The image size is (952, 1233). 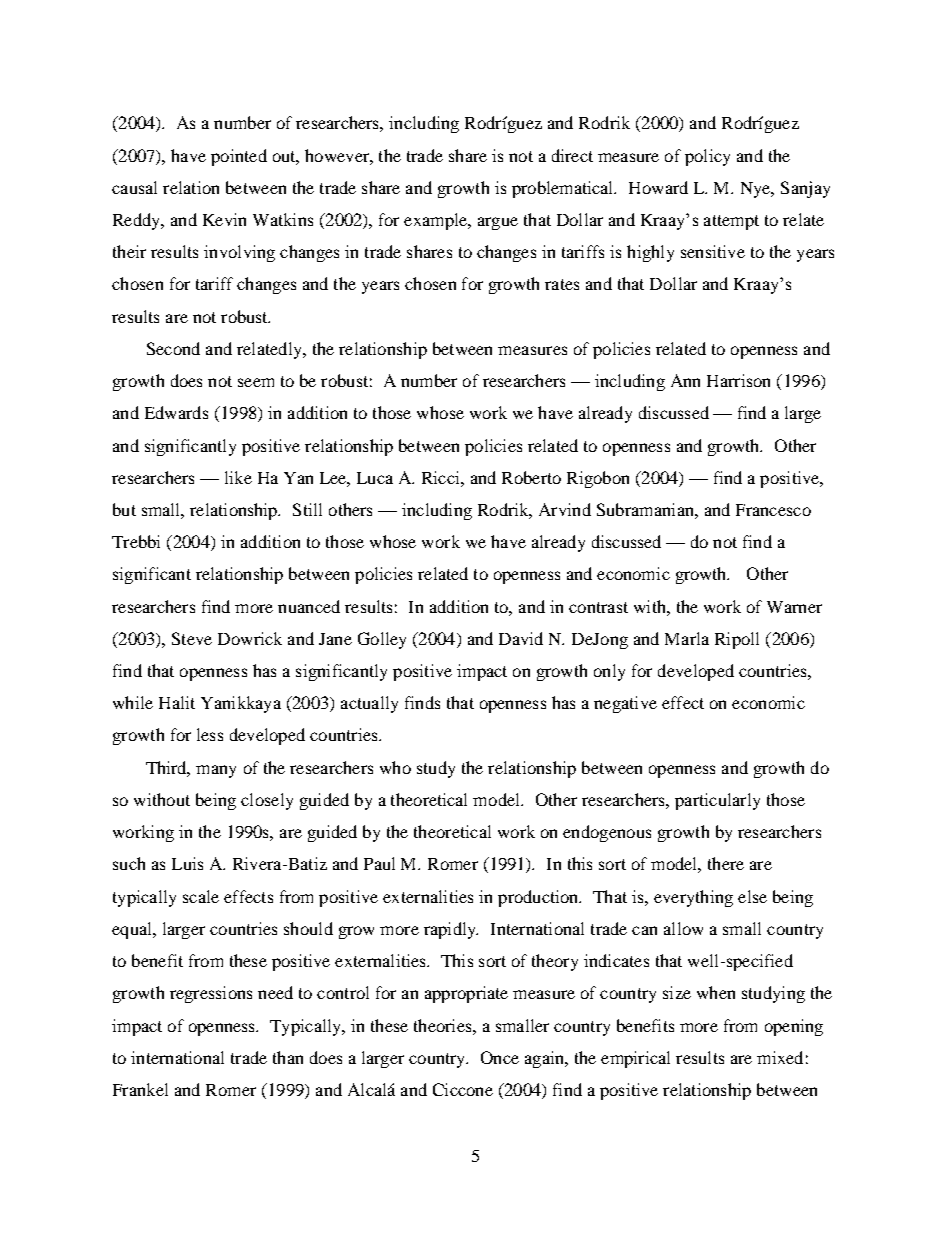 What do you see at coordinates (437, 221) in the screenshot?
I see `example` at bounding box center [437, 221].
